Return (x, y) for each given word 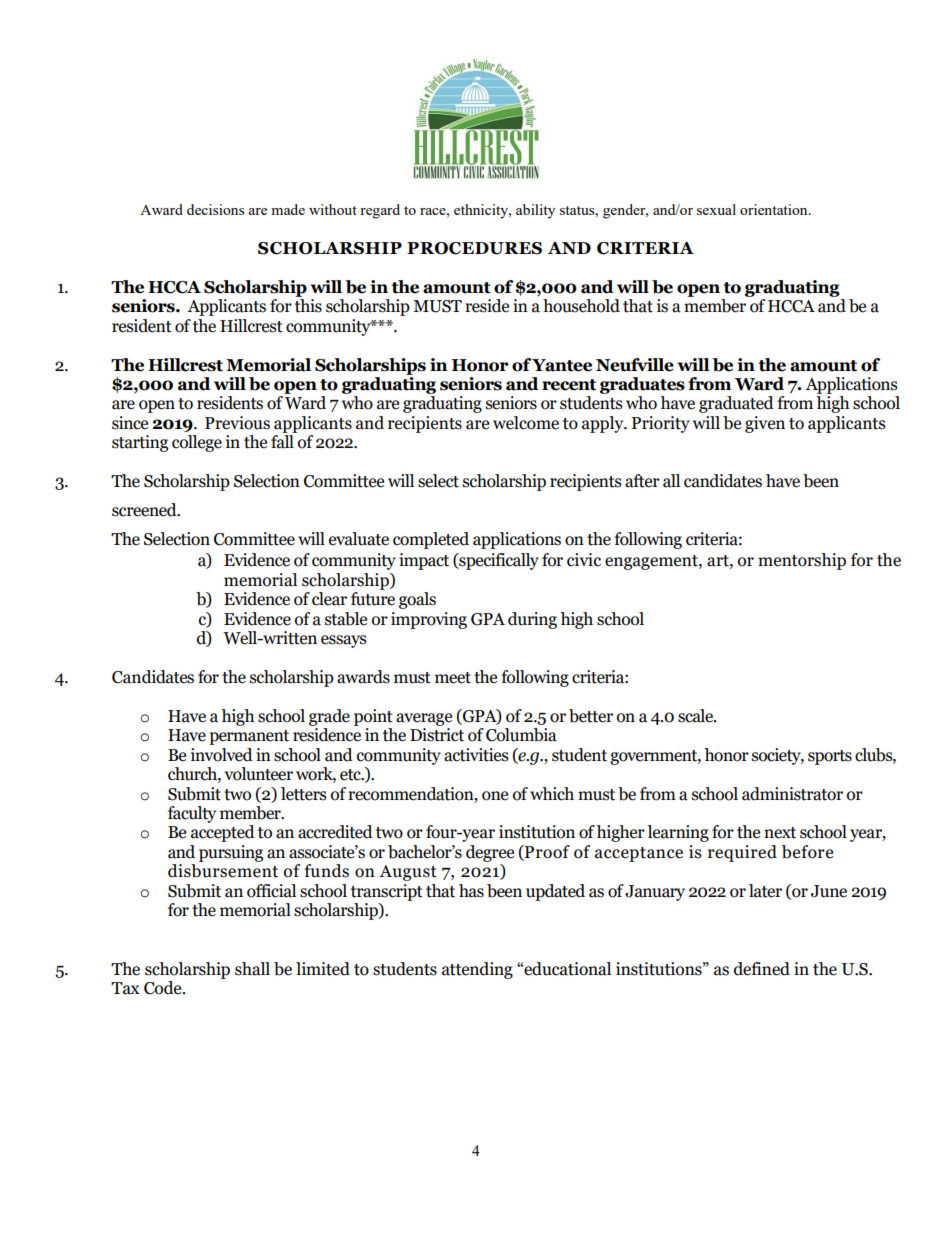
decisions (215, 209)
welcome (526, 423)
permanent (249, 737)
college (197, 443)
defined (762, 969)
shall (252, 969)
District (437, 735)
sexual (716, 209)
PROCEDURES (474, 248)
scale (697, 716)
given (765, 424)
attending (477, 970)
